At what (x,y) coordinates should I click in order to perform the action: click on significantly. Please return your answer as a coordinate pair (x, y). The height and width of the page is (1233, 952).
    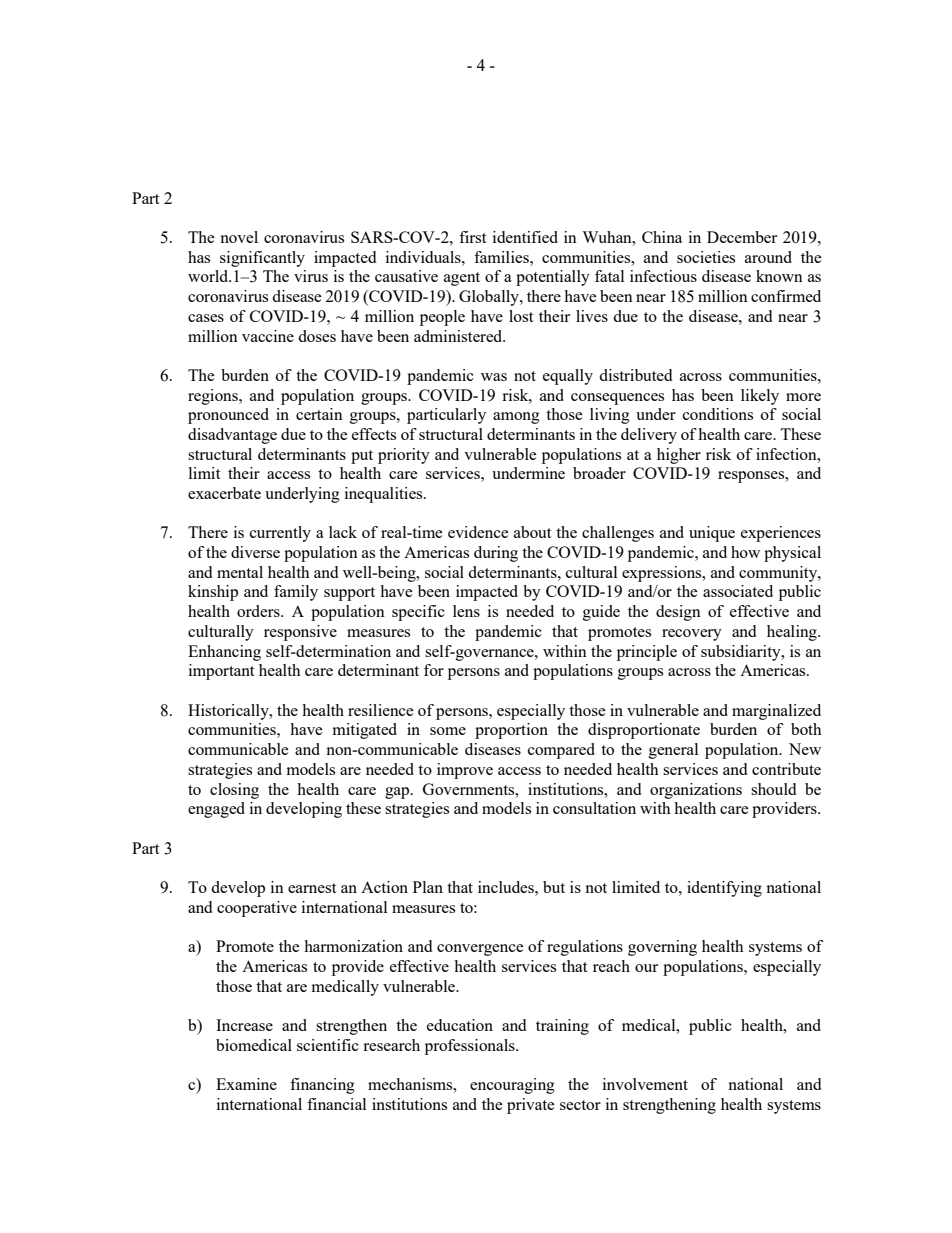
    Looking at the image, I should click on (262, 259).
